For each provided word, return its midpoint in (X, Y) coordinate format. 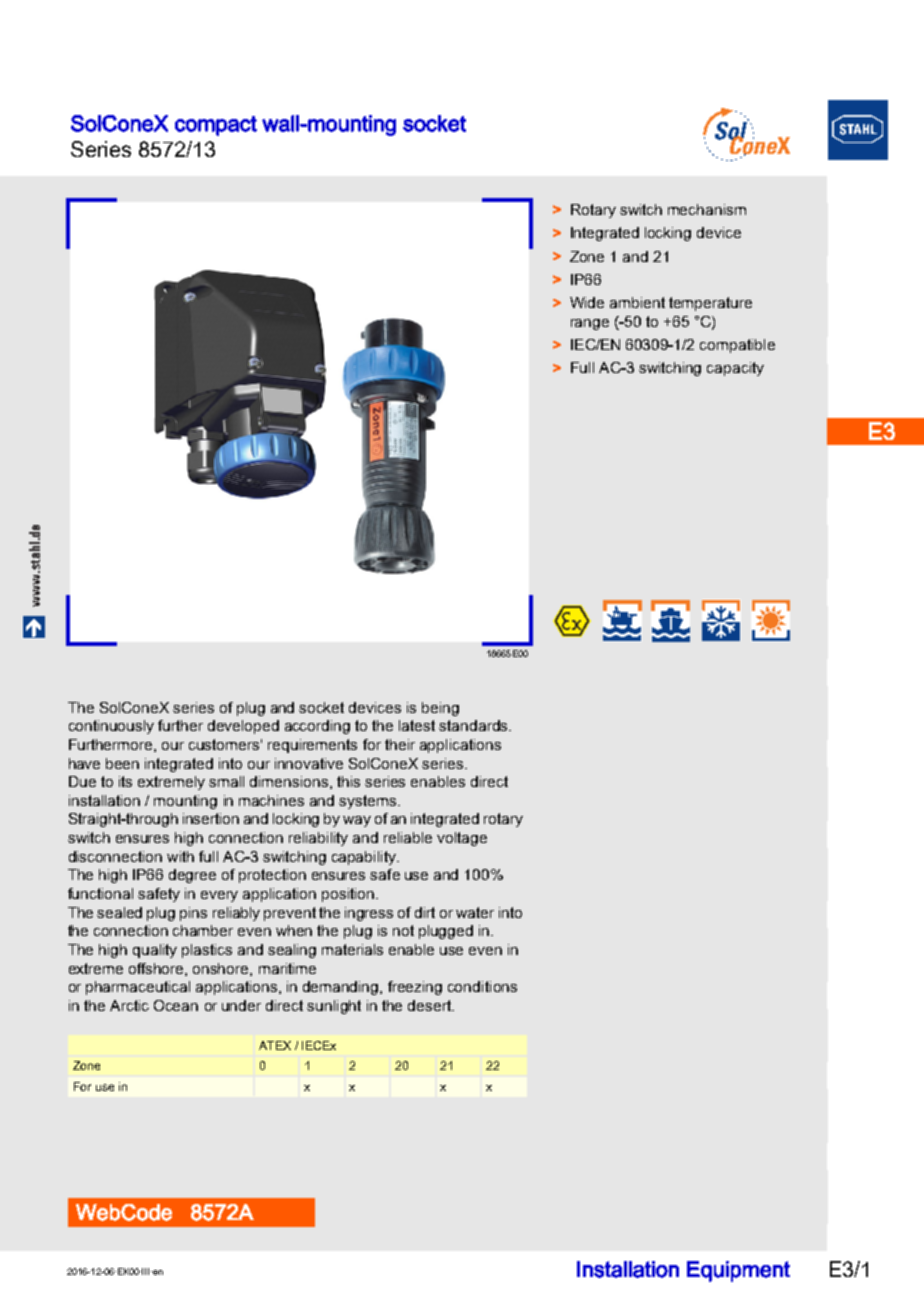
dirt (425, 912)
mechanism (707, 209)
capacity (735, 369)
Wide (587, 302)
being (440, 709)
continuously (111, 727)
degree (192, 876)
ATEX (275, 1045)
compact (216, 126)
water (475, 912)
